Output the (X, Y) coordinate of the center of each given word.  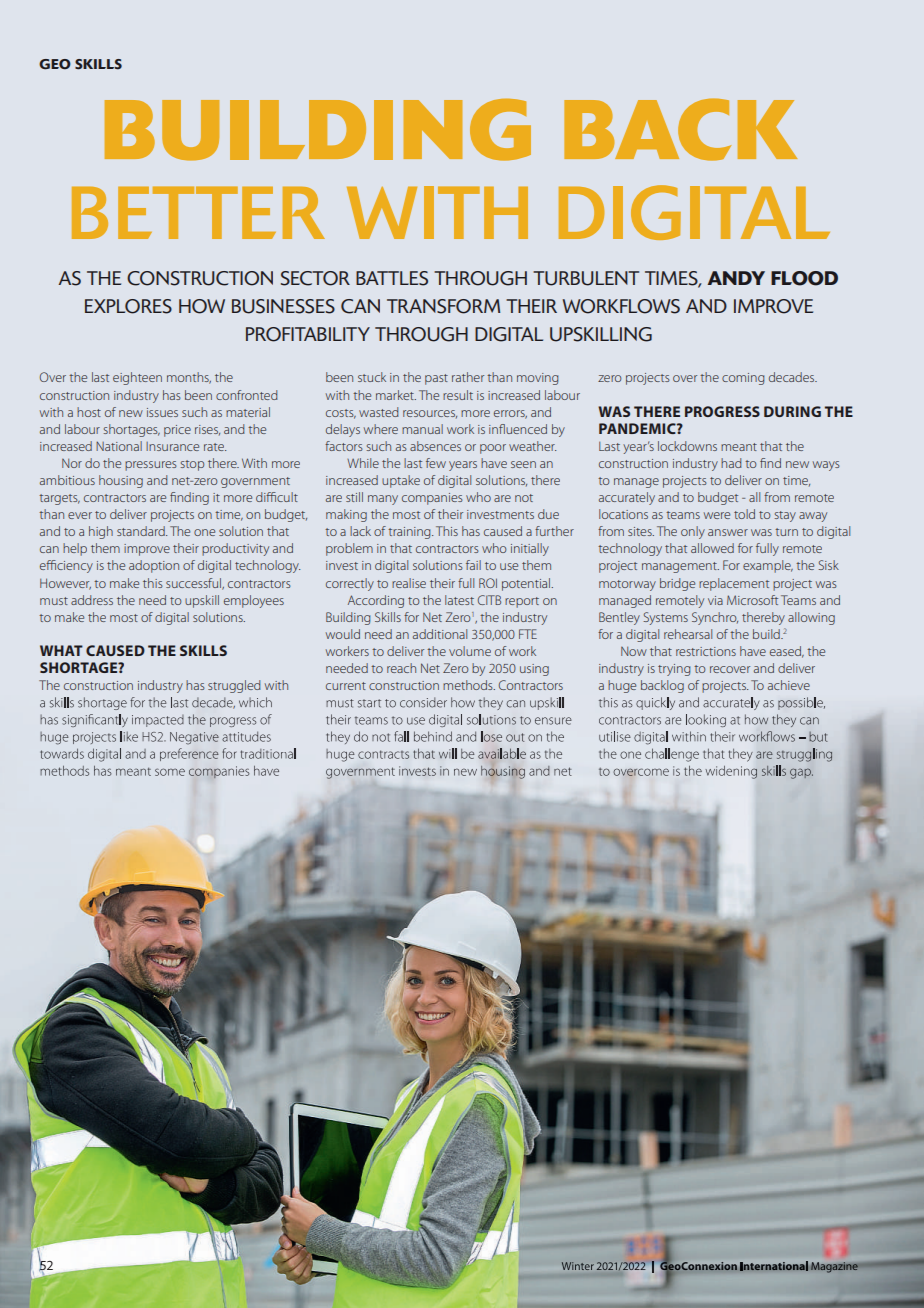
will (448, 753)
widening (731, 772)
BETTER (198, 212)
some (170, 772)
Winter (578, 1266)
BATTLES (392, 278)
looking (706, 720)
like (129, 736)
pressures (151, 466)
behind (433, 736)
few (436, 463)
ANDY (736, 278)
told (744, 514)
